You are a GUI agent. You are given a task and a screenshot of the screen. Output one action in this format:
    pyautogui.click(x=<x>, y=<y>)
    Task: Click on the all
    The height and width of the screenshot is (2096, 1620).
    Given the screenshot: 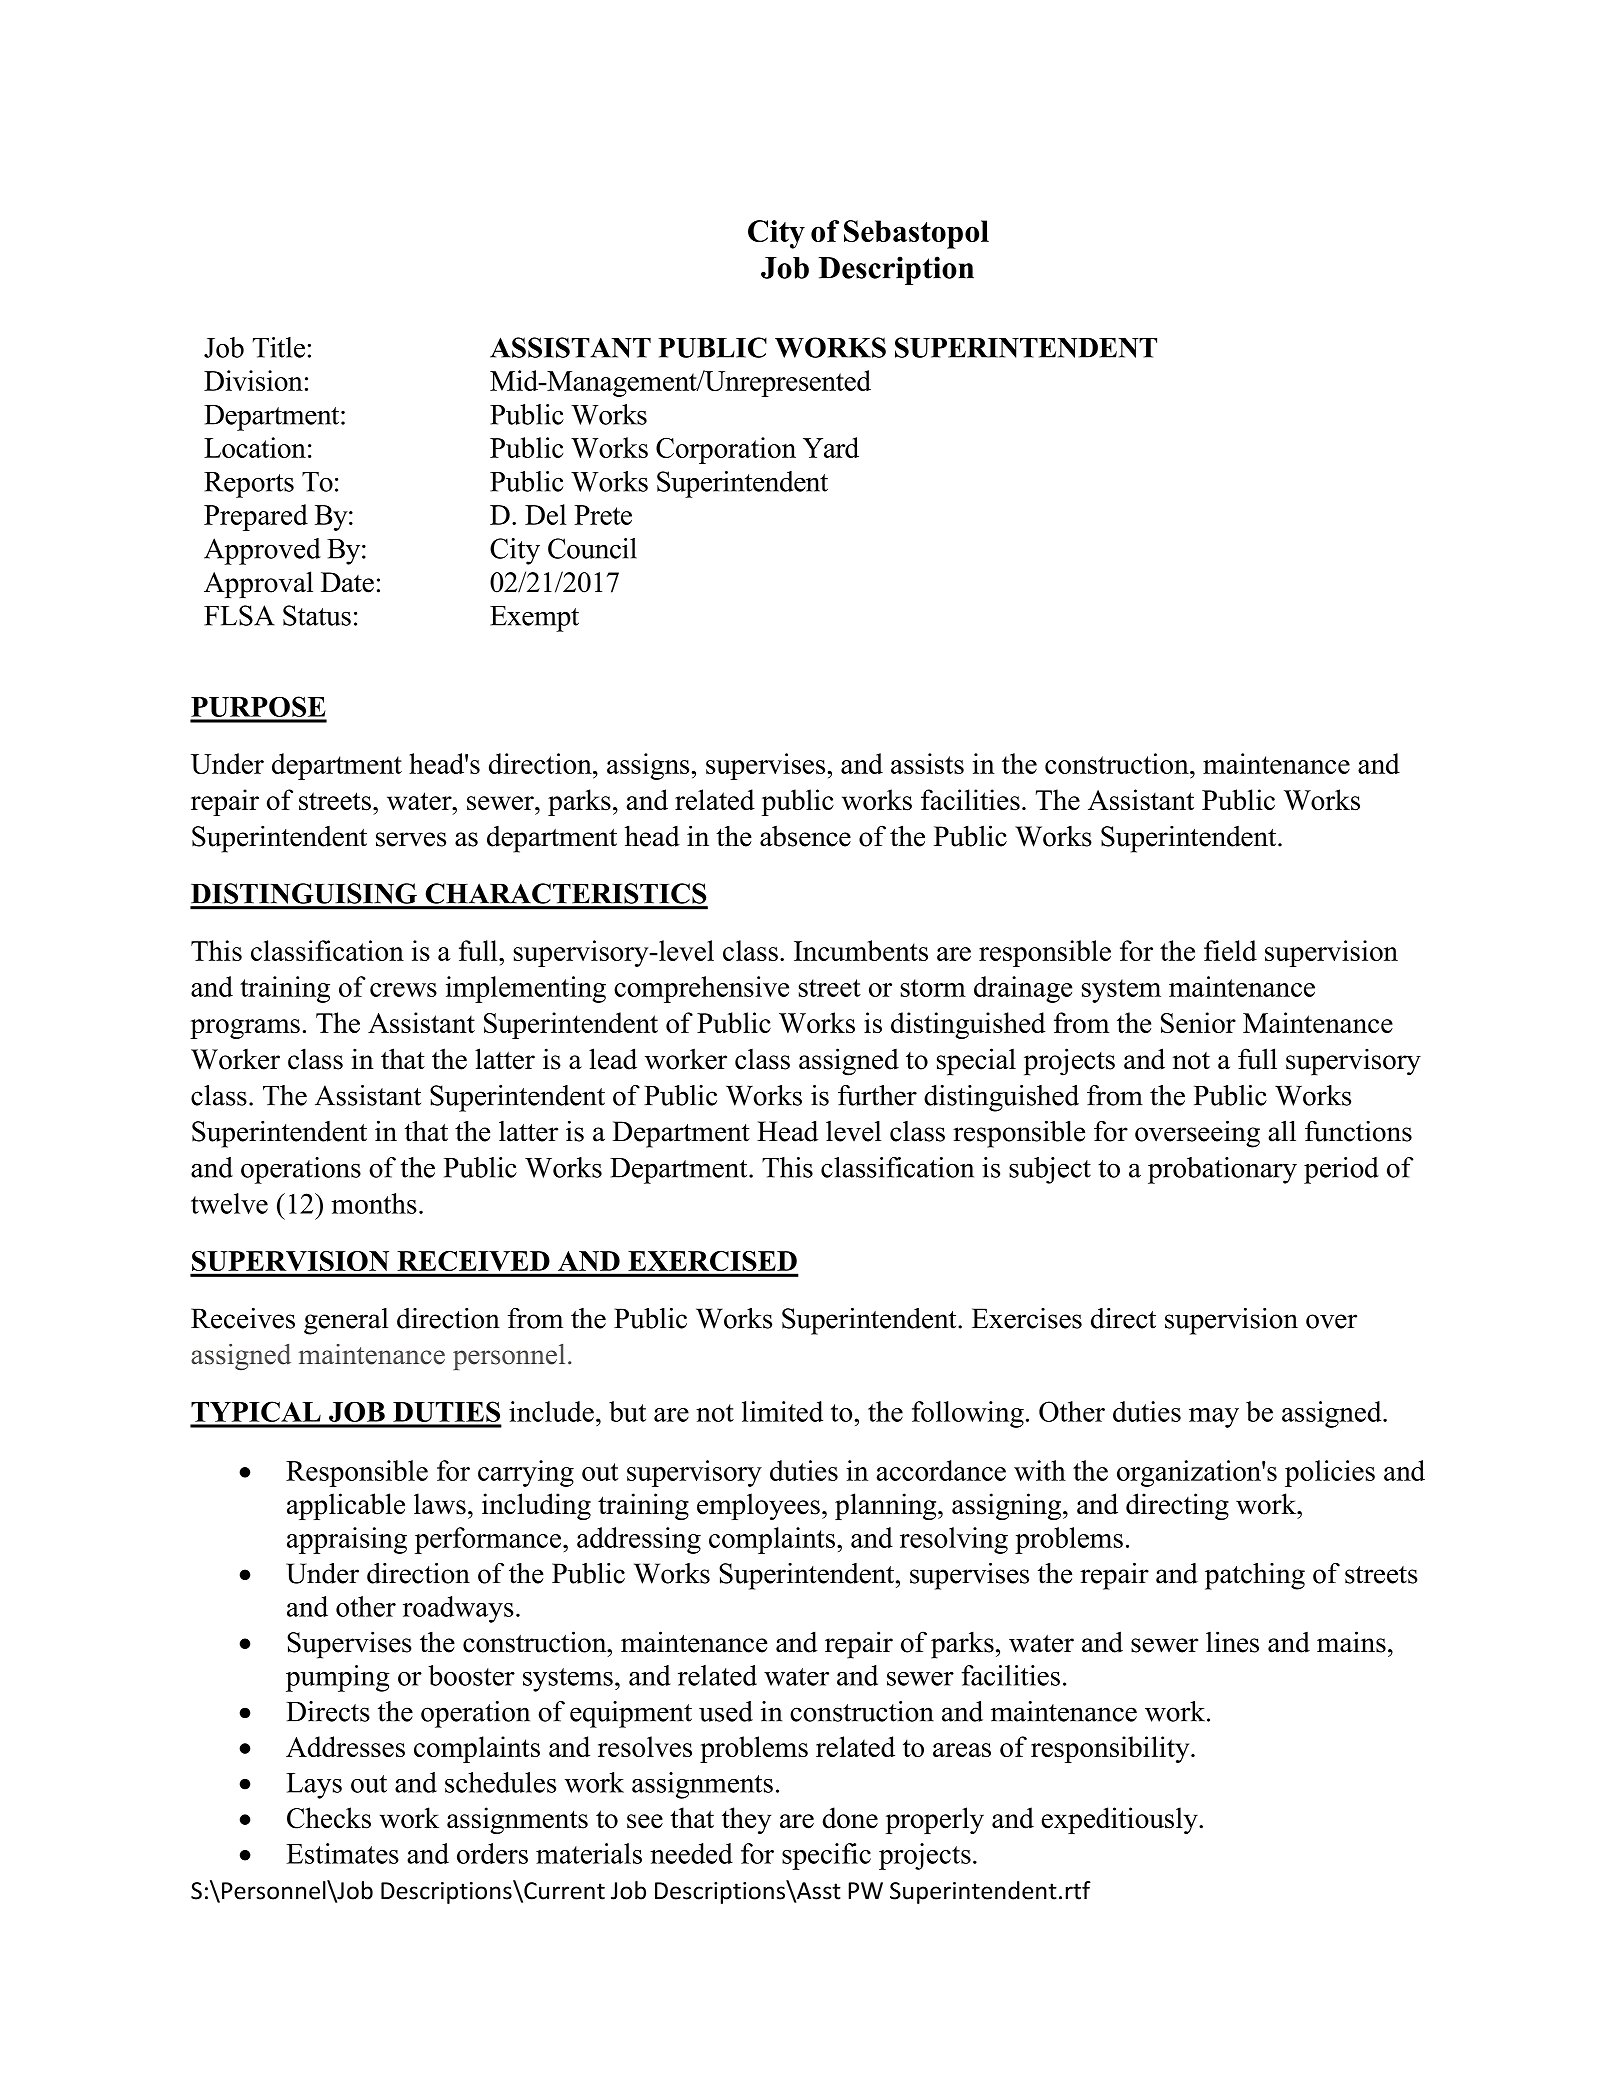 What is the action you would take?
    pyautogui.click(x=1282, y=1131)
